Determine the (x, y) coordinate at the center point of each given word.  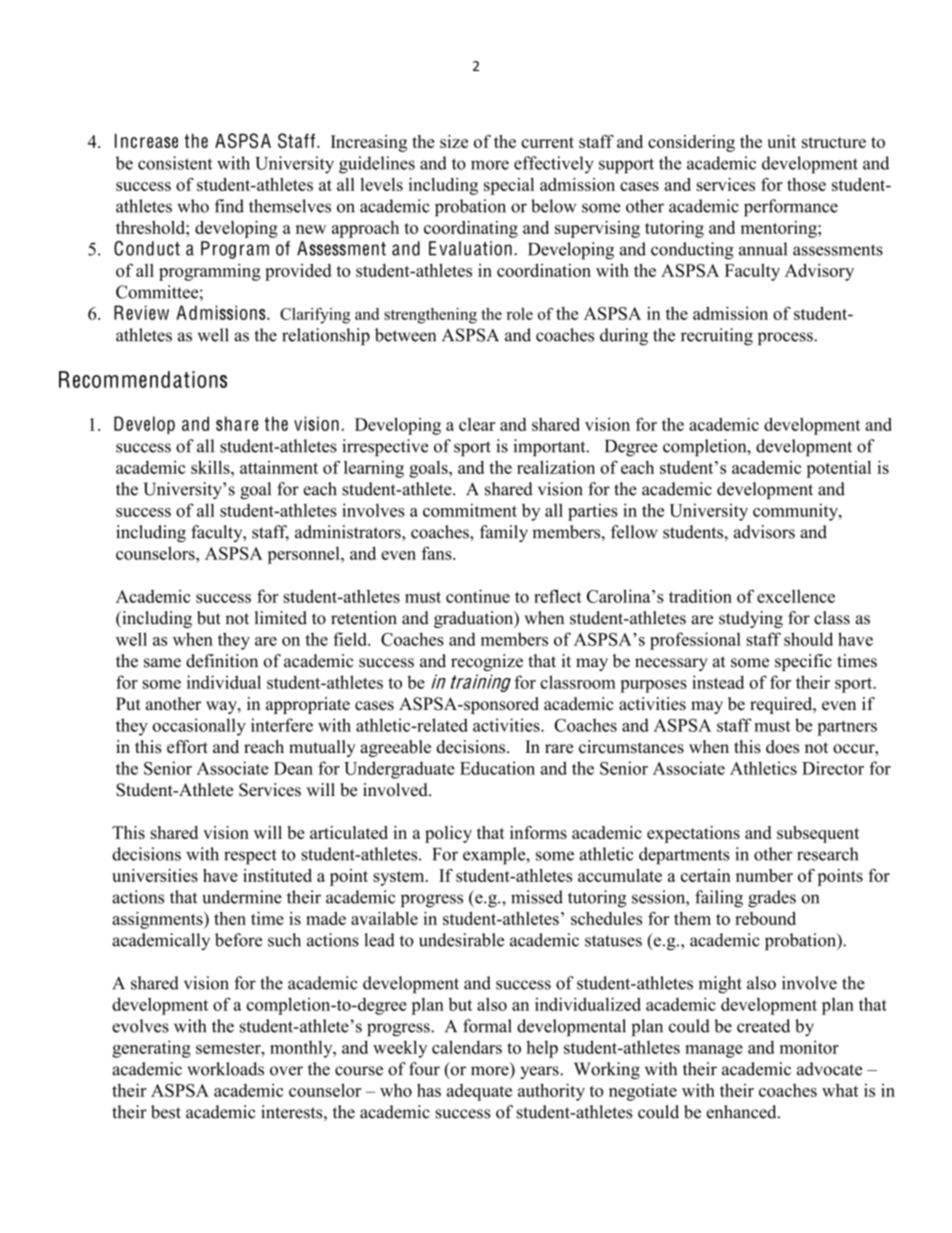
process (786, 338)
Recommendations (143, 379)
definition (222, 661)
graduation (475, 619)
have (220, 875)
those (806, 184)
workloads (225, 1069)
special (509, 186)
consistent (175, 163)
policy (448, 834)
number (764, 875)
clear (477, 424)
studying (751, 619)
